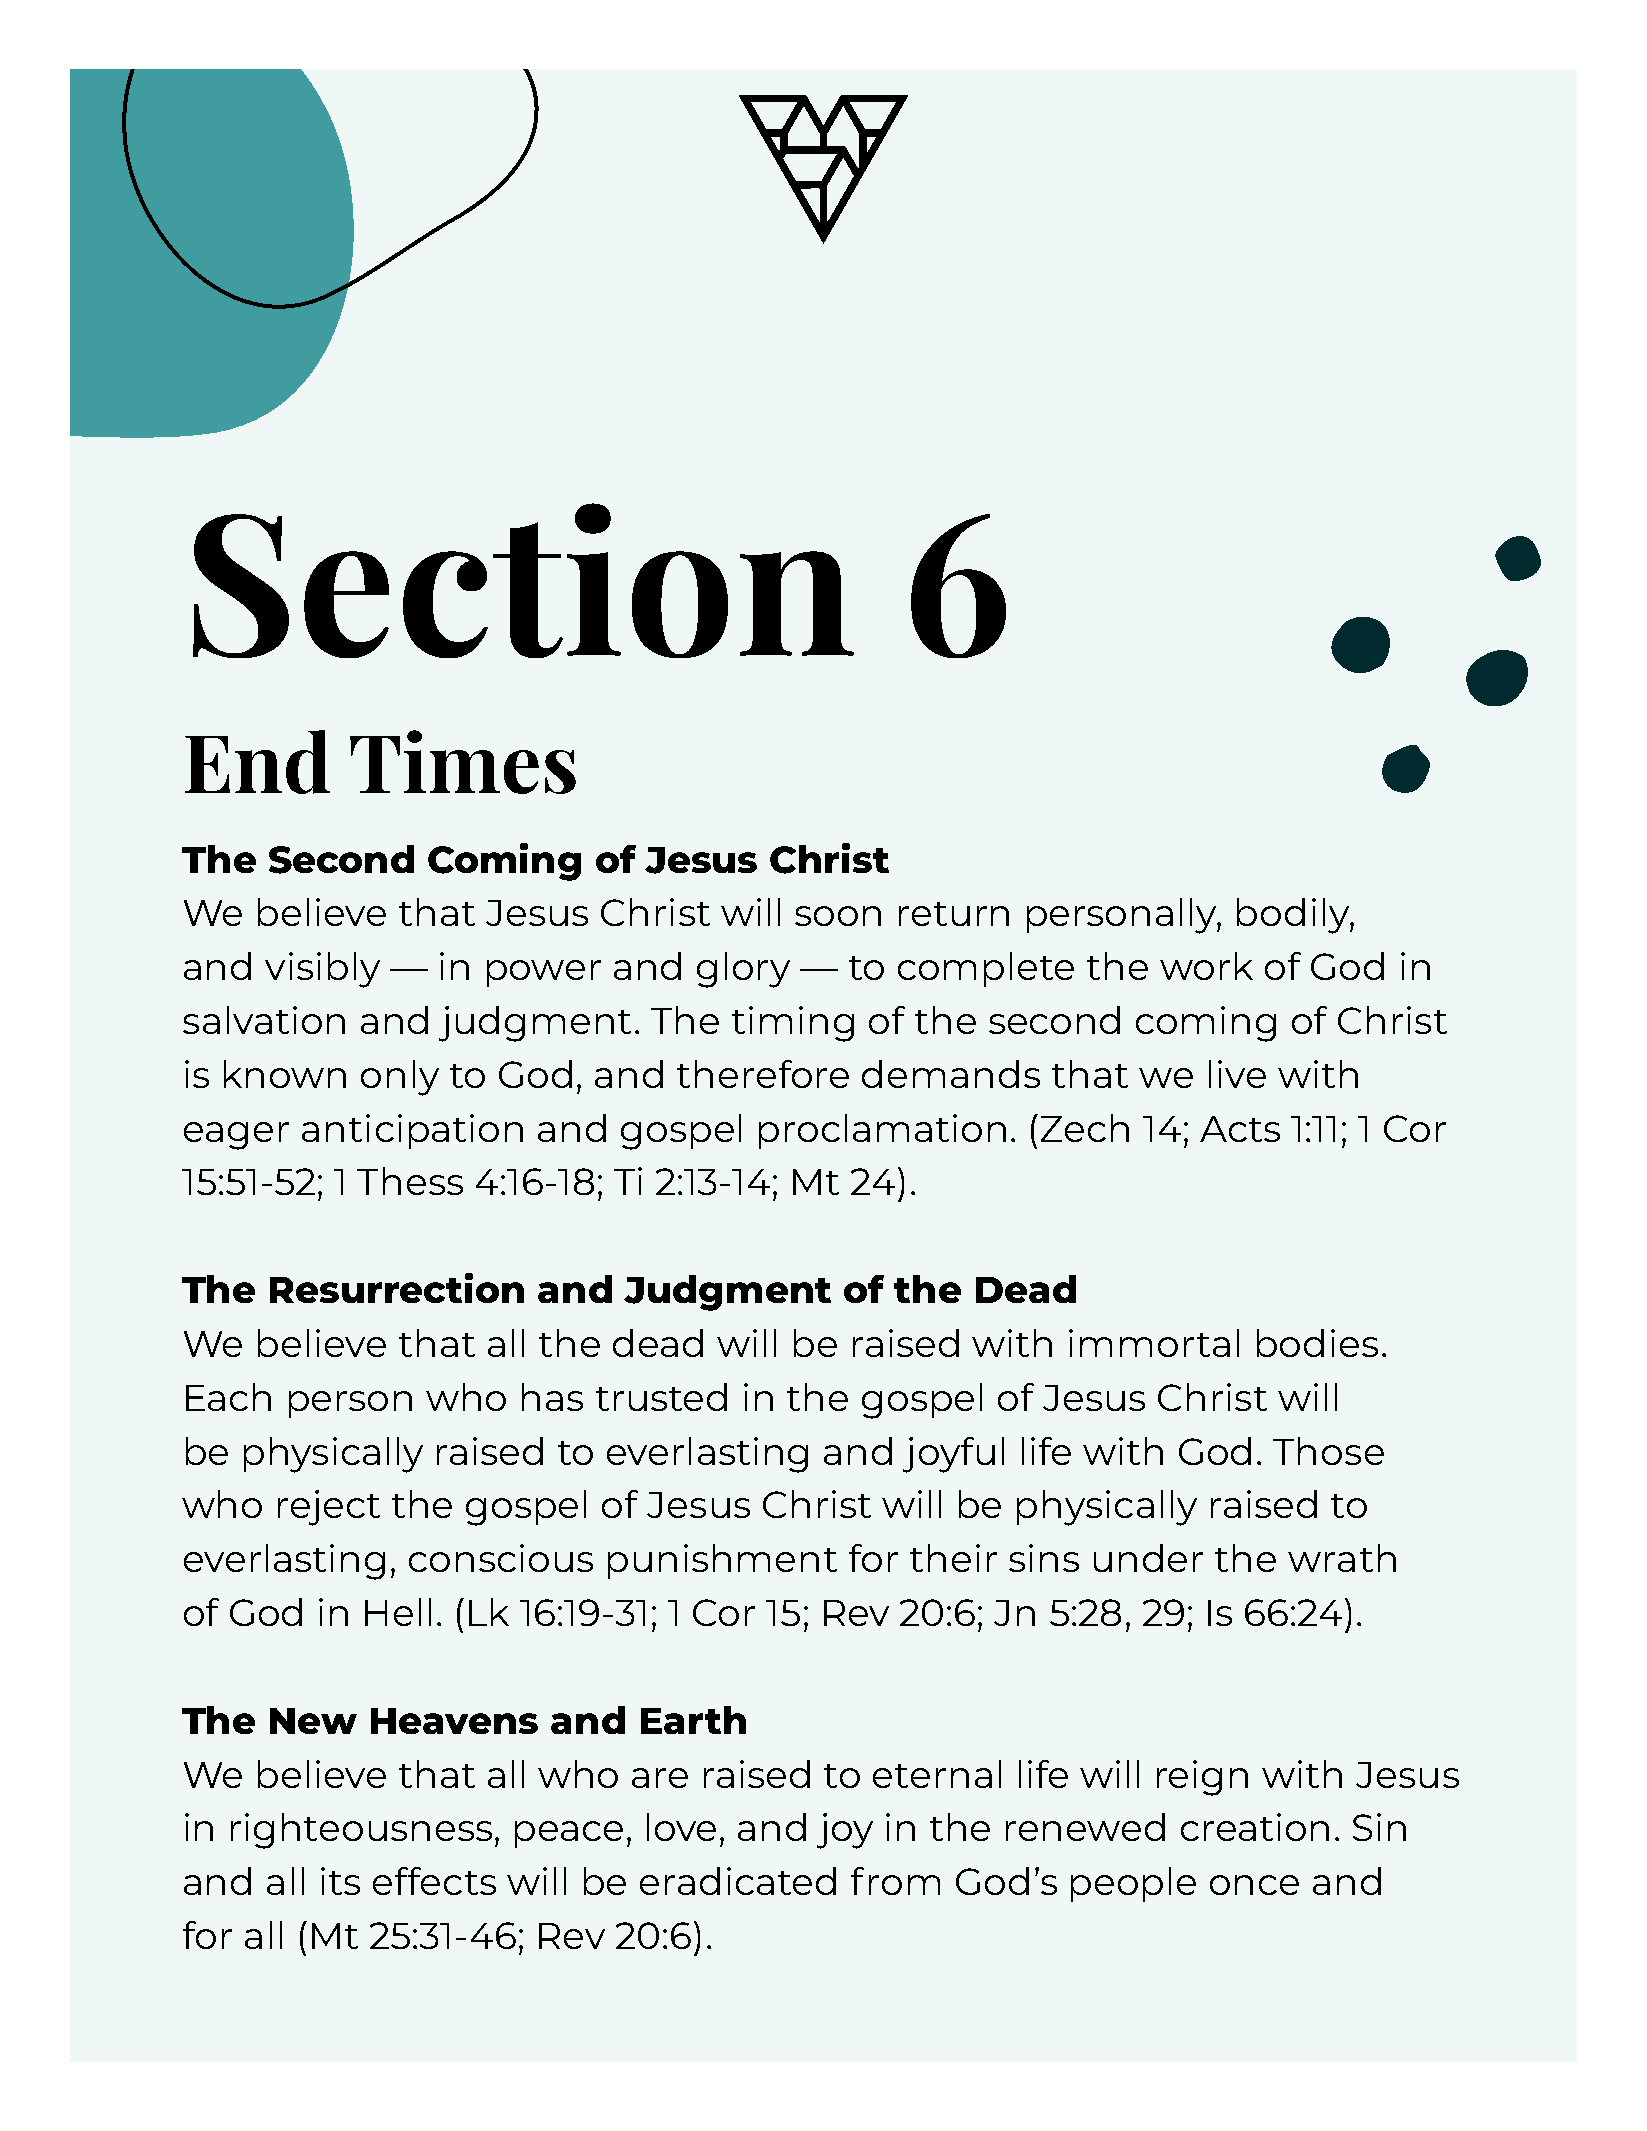 Image resolution: width=1647 pixels, height=2131 pixels. I want to click on timing, so click(793, 1024).
